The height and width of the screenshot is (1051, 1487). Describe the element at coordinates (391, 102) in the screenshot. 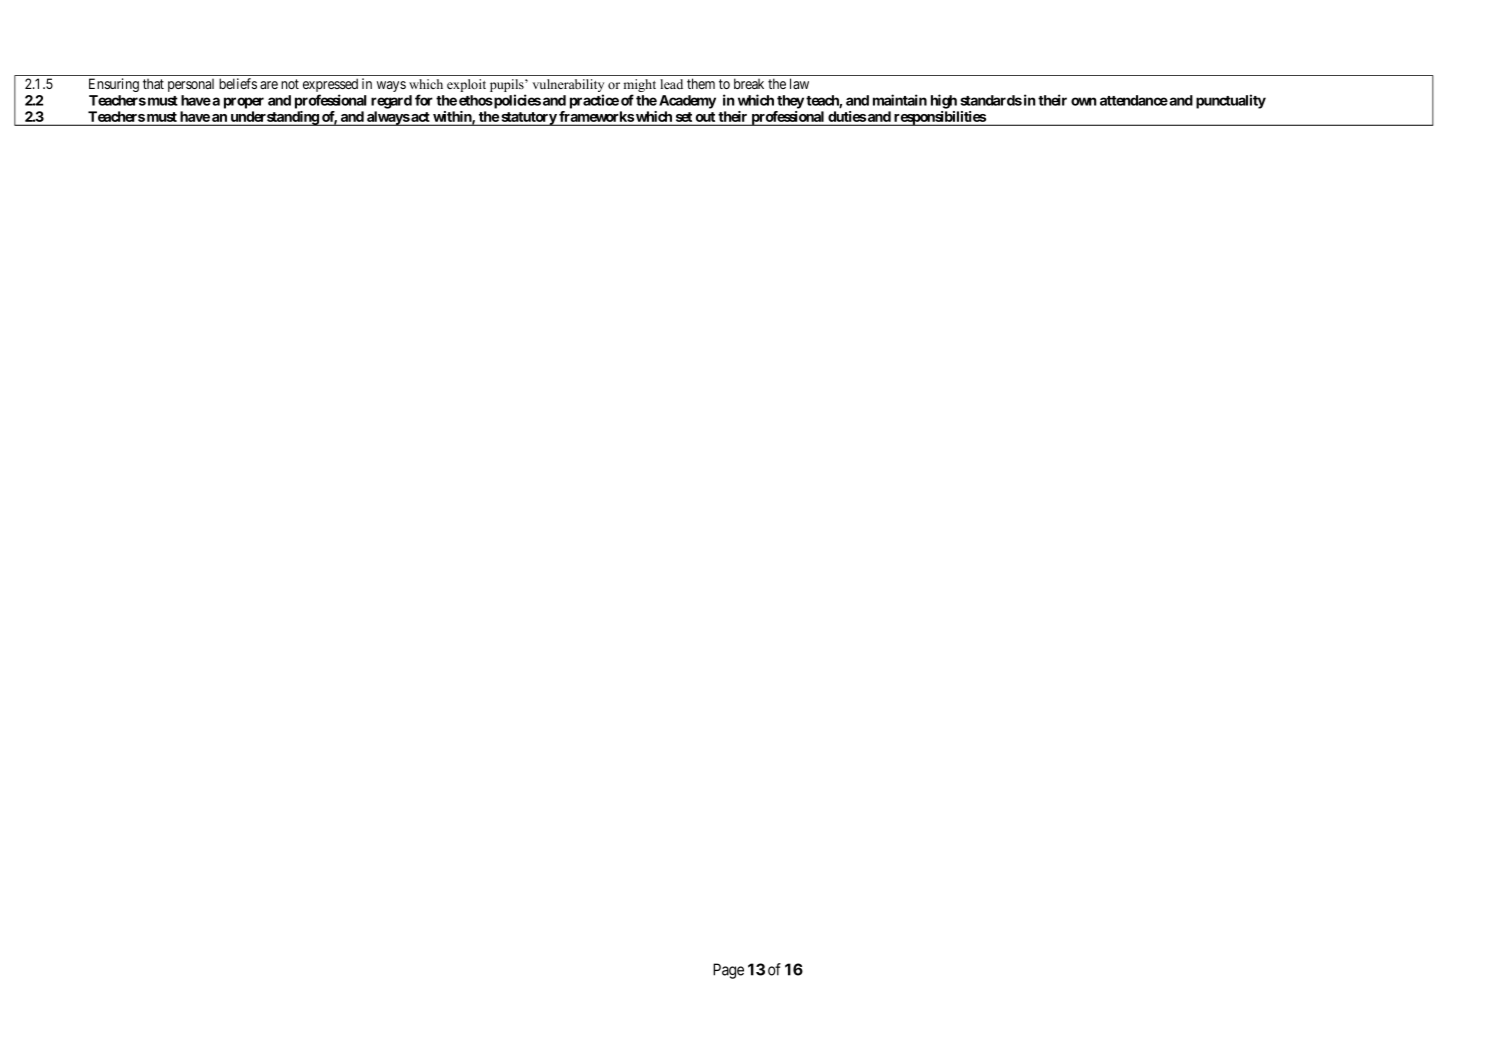

I see `regard` at that location.
